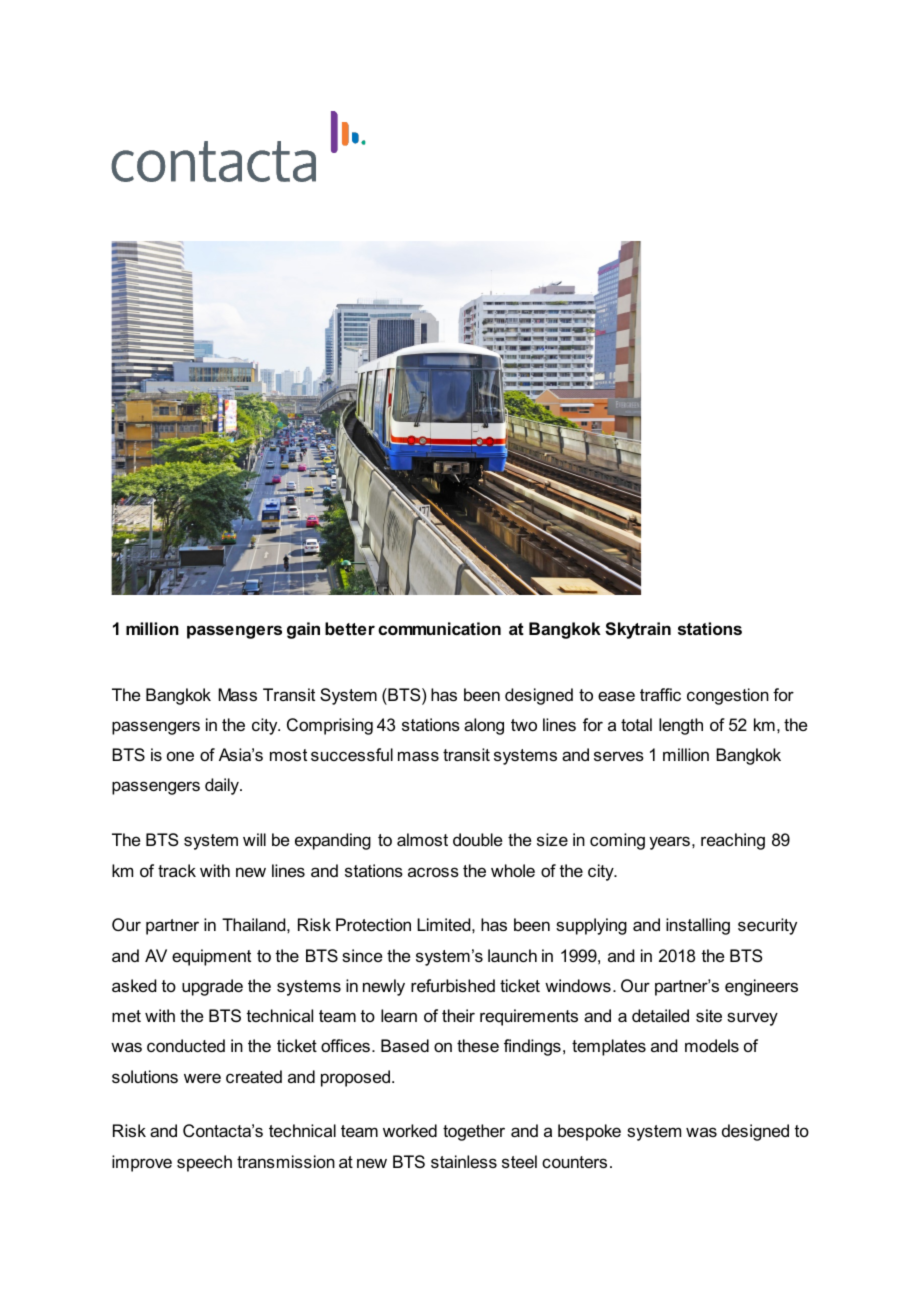 This screenshot has height=1308, width=924. I want to click on daily, so click(223, 786).
